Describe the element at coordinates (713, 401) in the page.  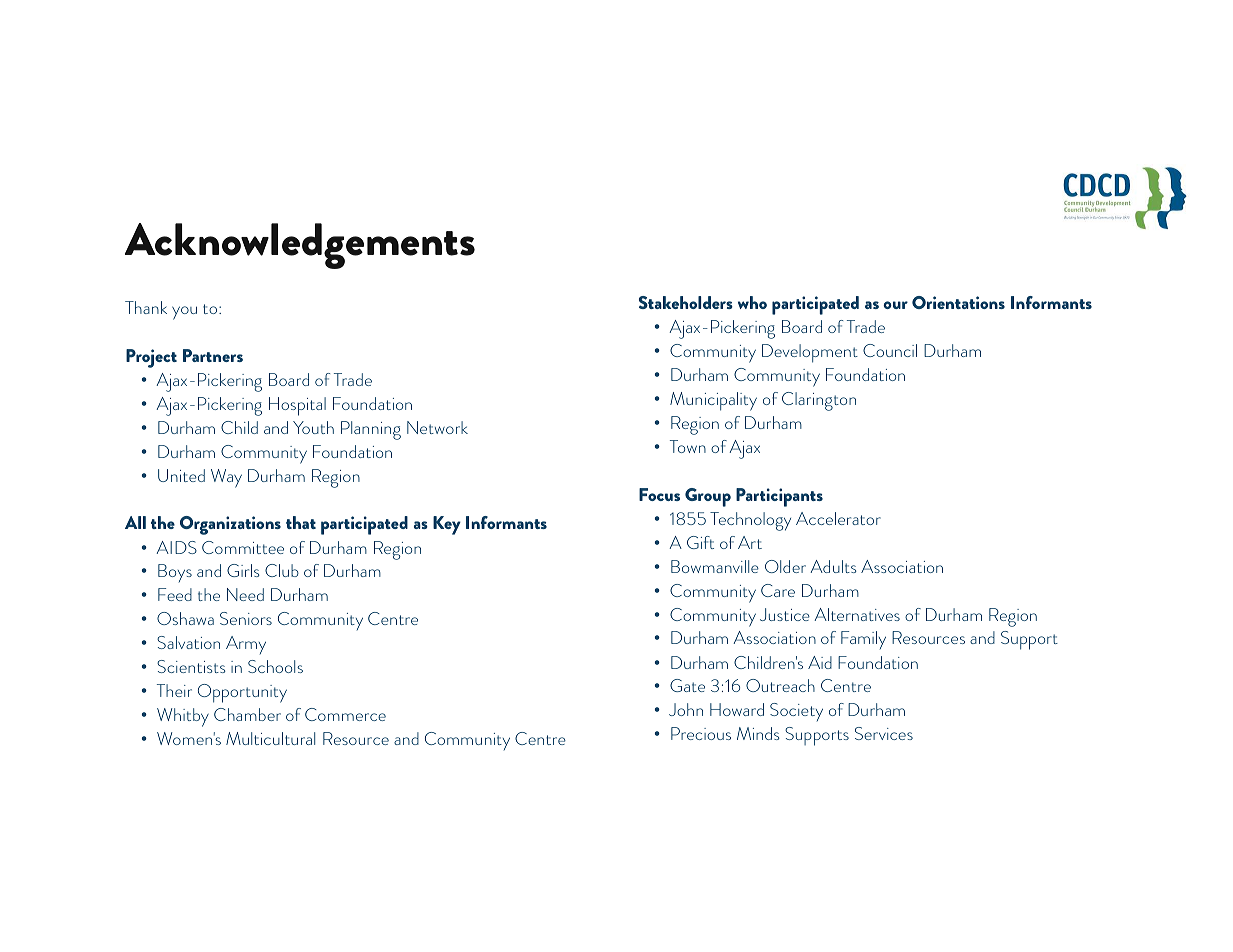
I see `Municipality` at that location.
